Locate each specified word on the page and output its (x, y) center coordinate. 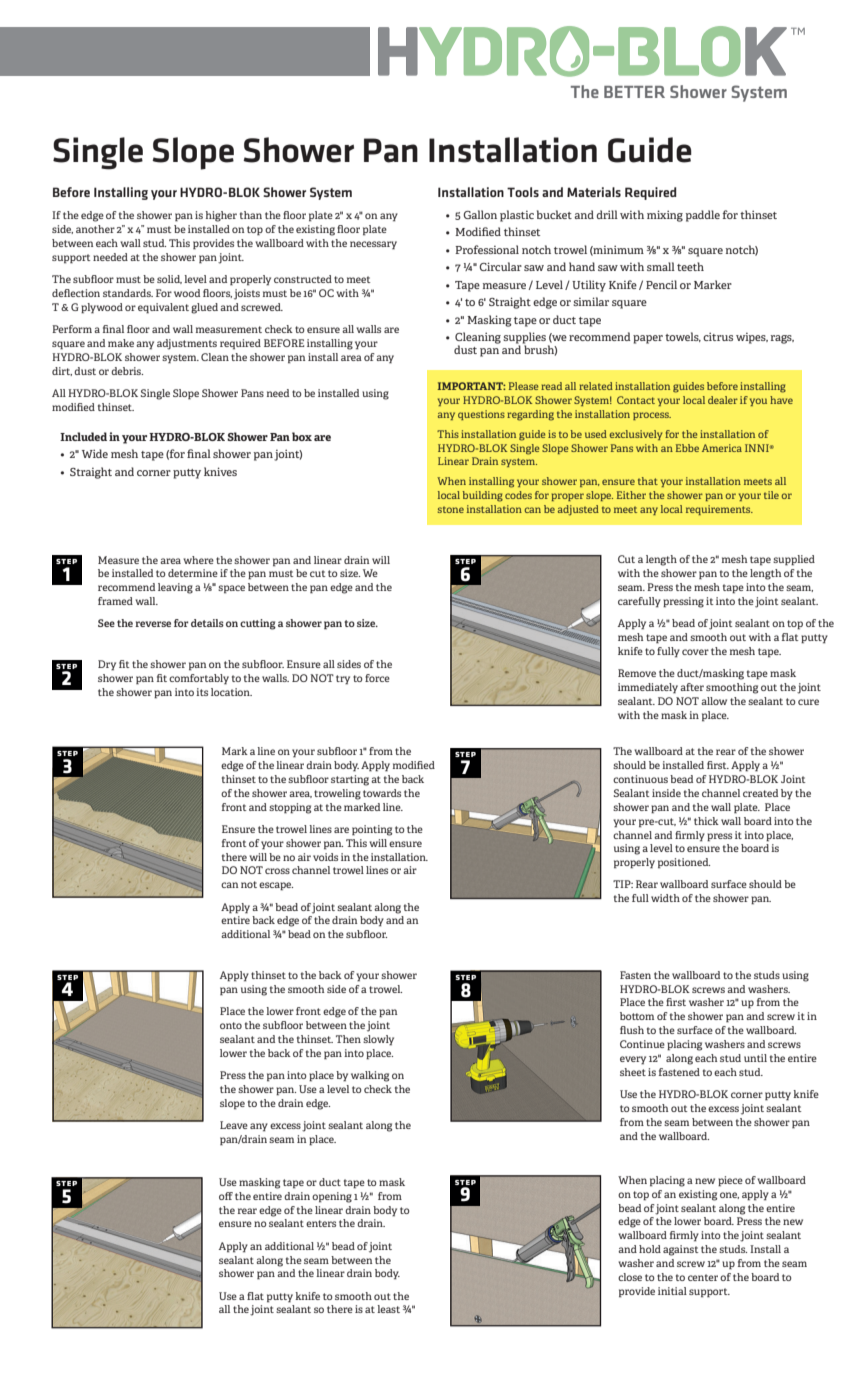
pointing (372, 830)
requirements (719, 510)
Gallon (480, 214)
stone (451, 509)
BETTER (634, 92)
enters (321, 1223)
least (388, 1309)
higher (221, 216)
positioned (684, 863)
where (198, 560)
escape (276, 886)
